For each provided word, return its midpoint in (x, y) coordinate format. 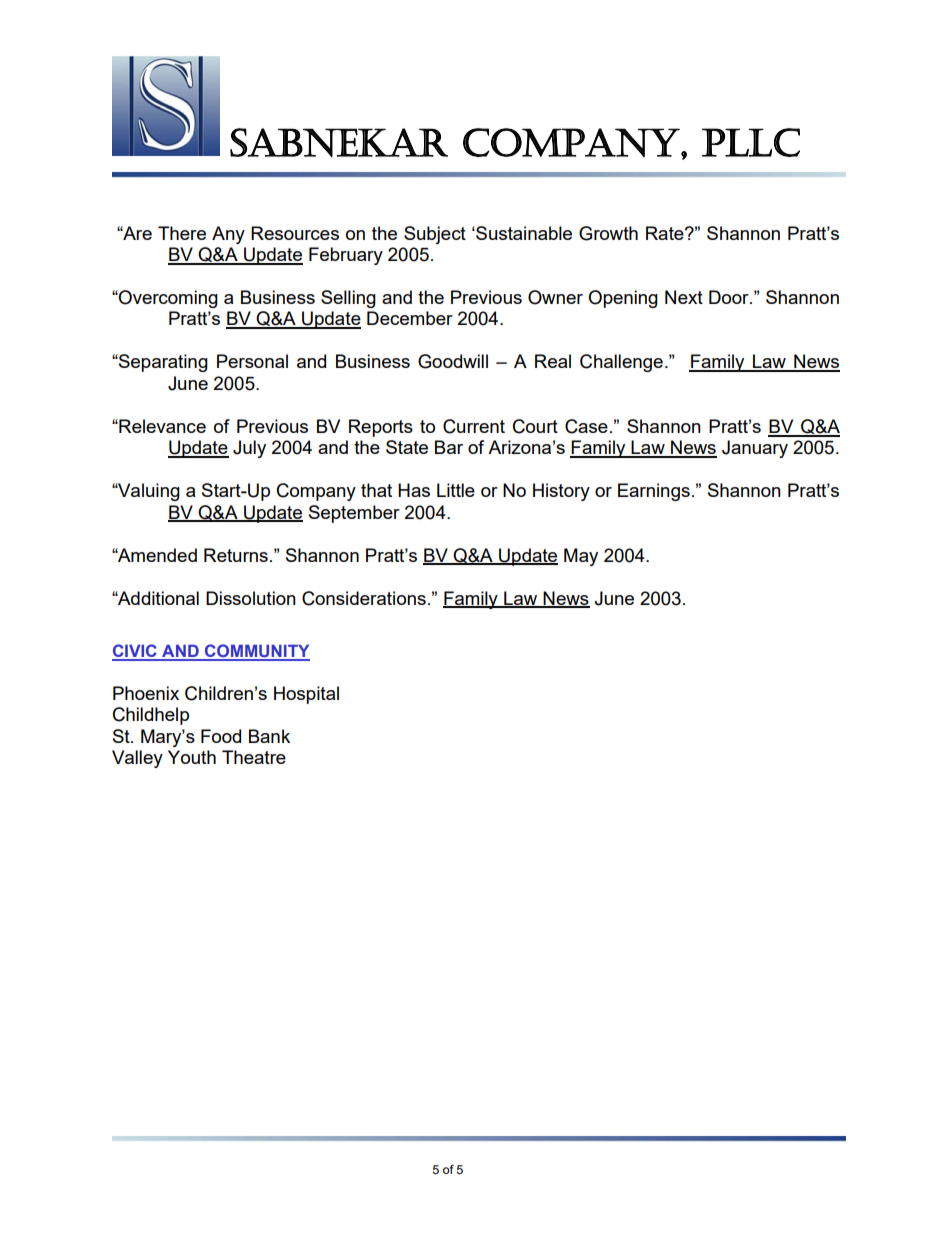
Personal (252, 361)
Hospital (306, 695)
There (182, 233)
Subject (435, 235)
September (354, 514)
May (581, 557)
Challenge (621, 363)
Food (221, 736)
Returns (236, 555)
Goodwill (453, 361)
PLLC (751, 142)
